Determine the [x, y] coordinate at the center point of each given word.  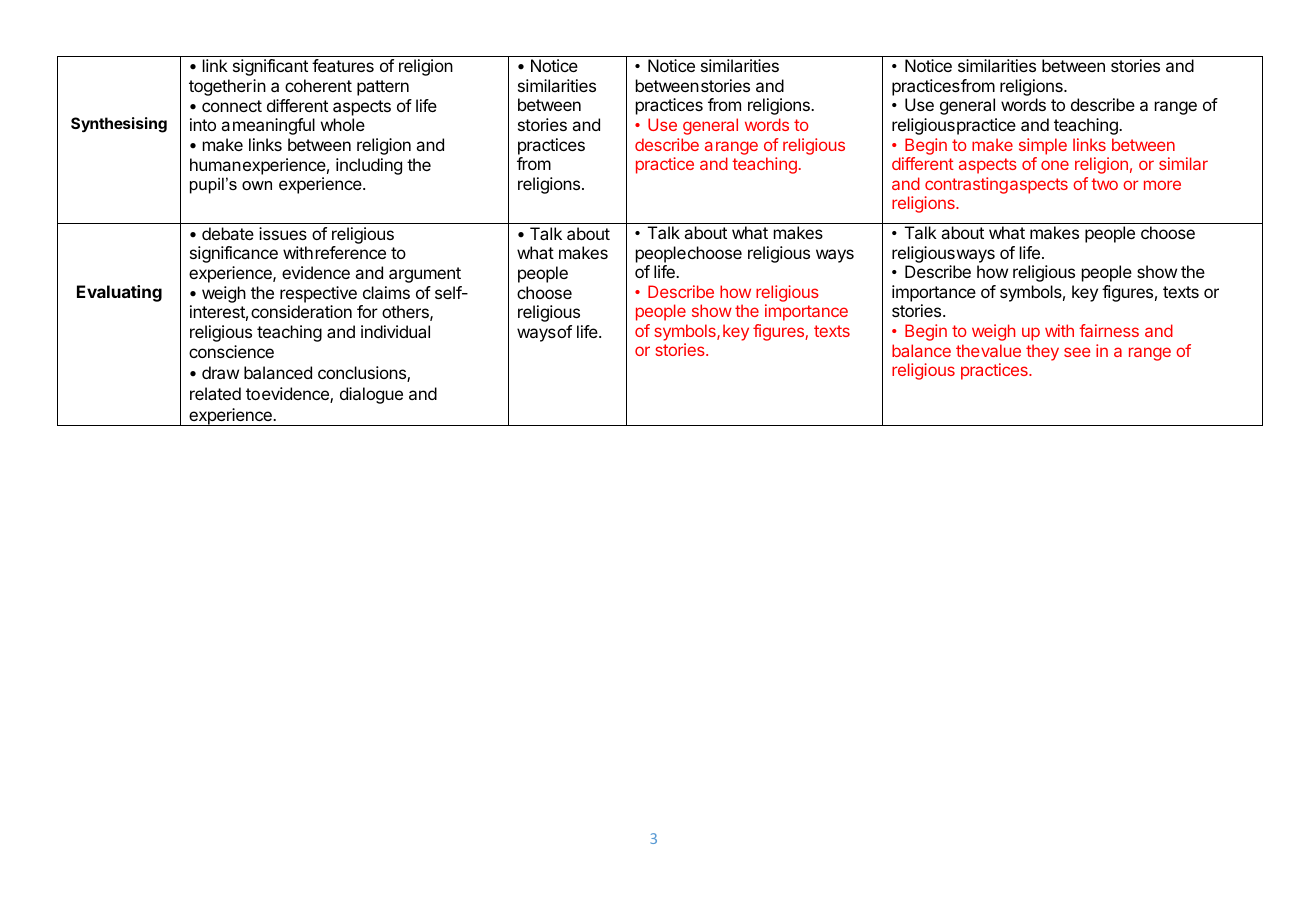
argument [425, 275]
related [215, 393]
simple [1043, 146]
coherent [318, 85]
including [369, 166]
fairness [1109, 330]
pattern [383, 88]
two [1104, 184]
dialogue [371, 395]
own [257, 185]
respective [318, 294]
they [1042, 352]
